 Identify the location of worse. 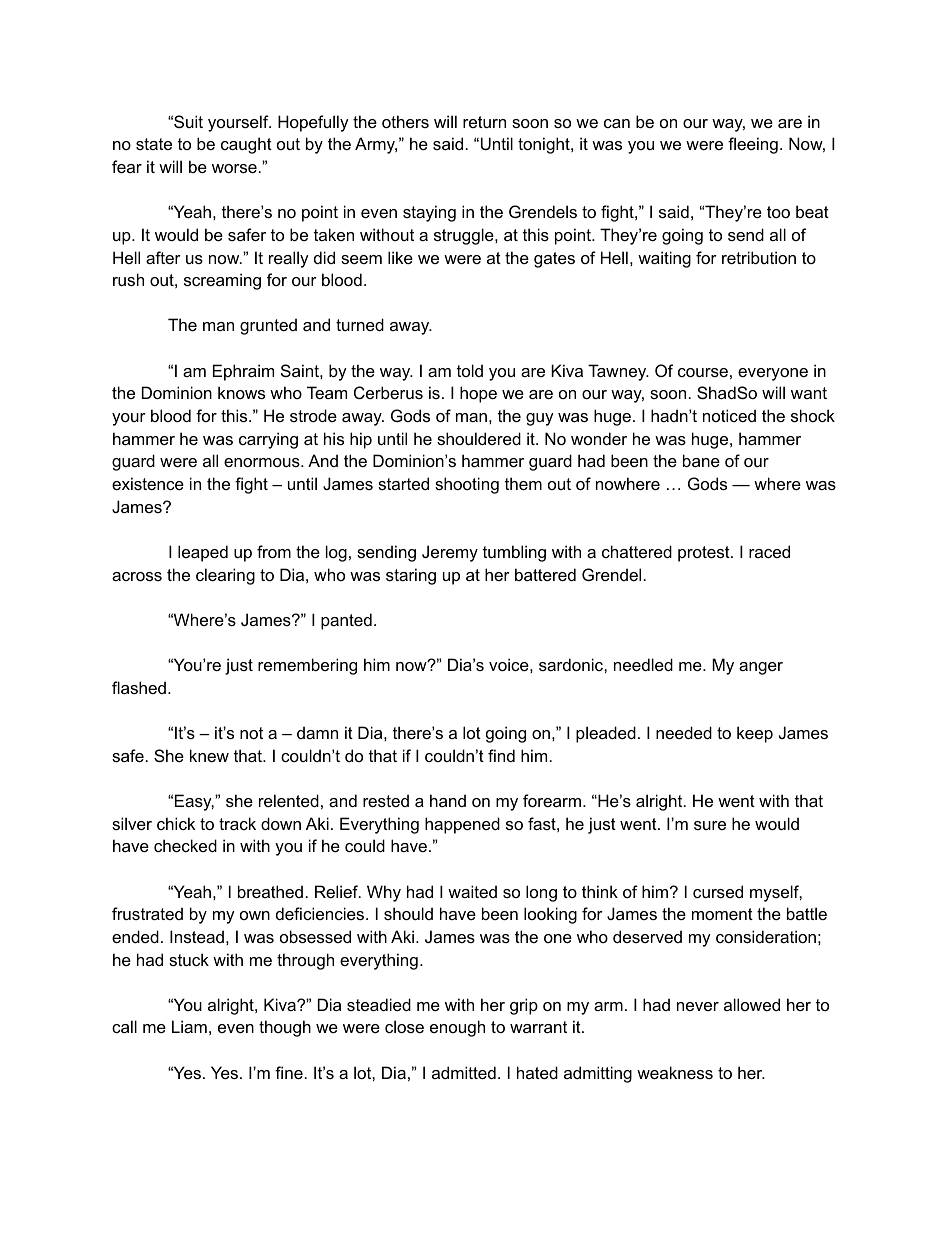
(234, 168).
